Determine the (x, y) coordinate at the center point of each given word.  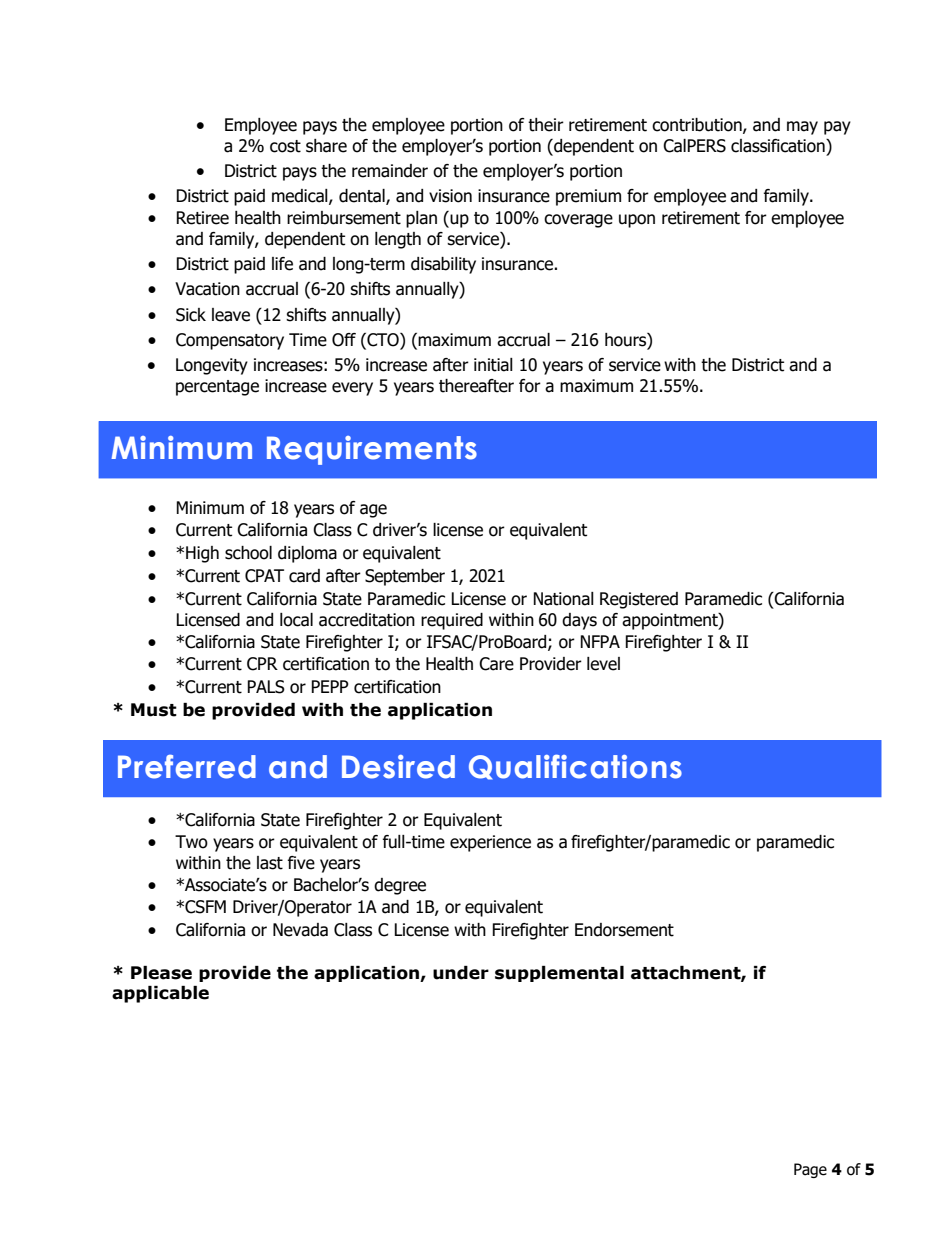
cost (285, 146)
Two (191, 842)
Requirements (372, 450)
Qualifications (575, 767)
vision (450, 196)
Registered (639, 600)
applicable (160, 994)
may (802, 128)
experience (490, 843)
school (248, 553)
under (461, 973)
